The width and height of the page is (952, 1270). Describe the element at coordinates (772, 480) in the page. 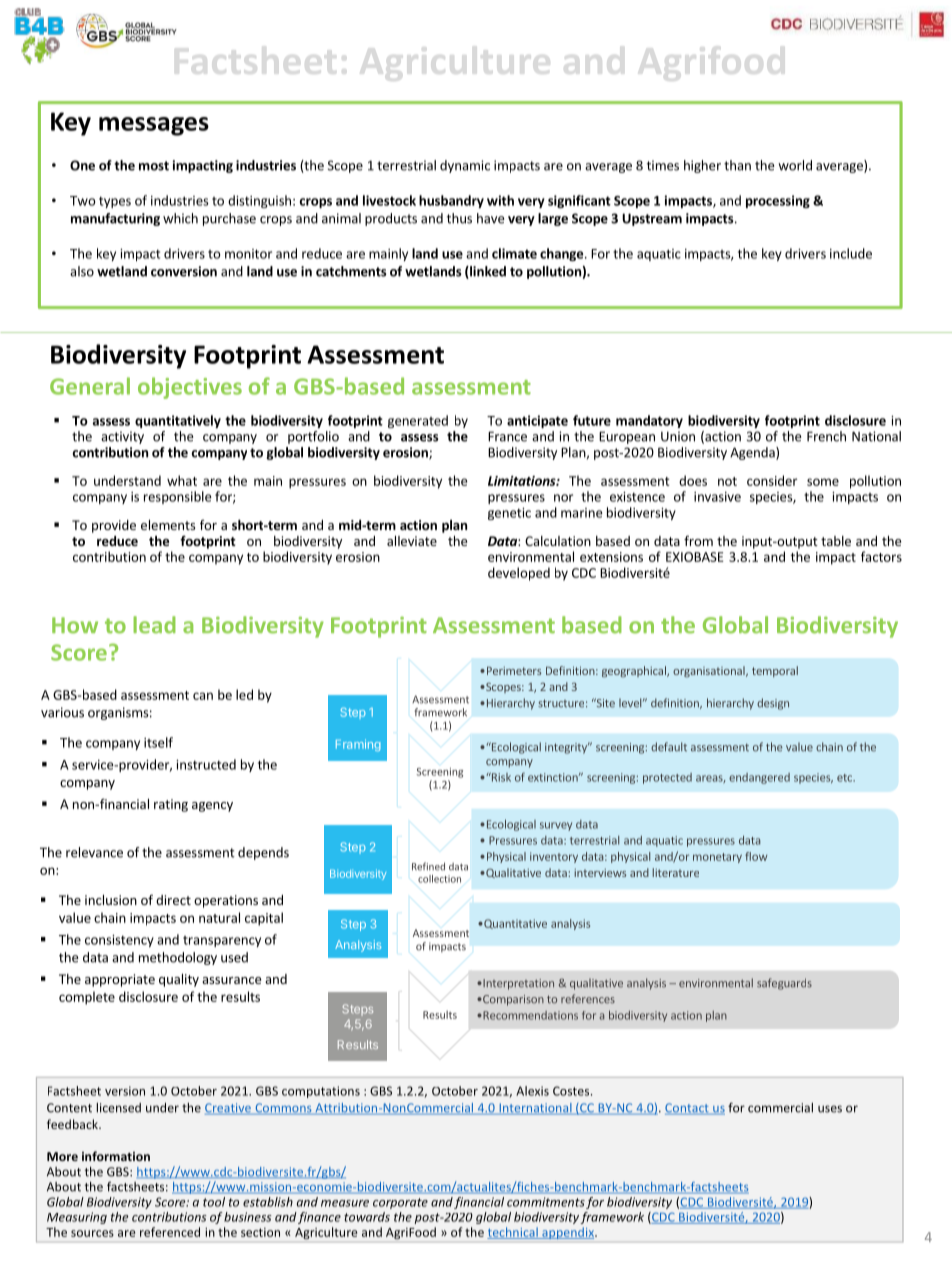

I see `consider` at that location.
